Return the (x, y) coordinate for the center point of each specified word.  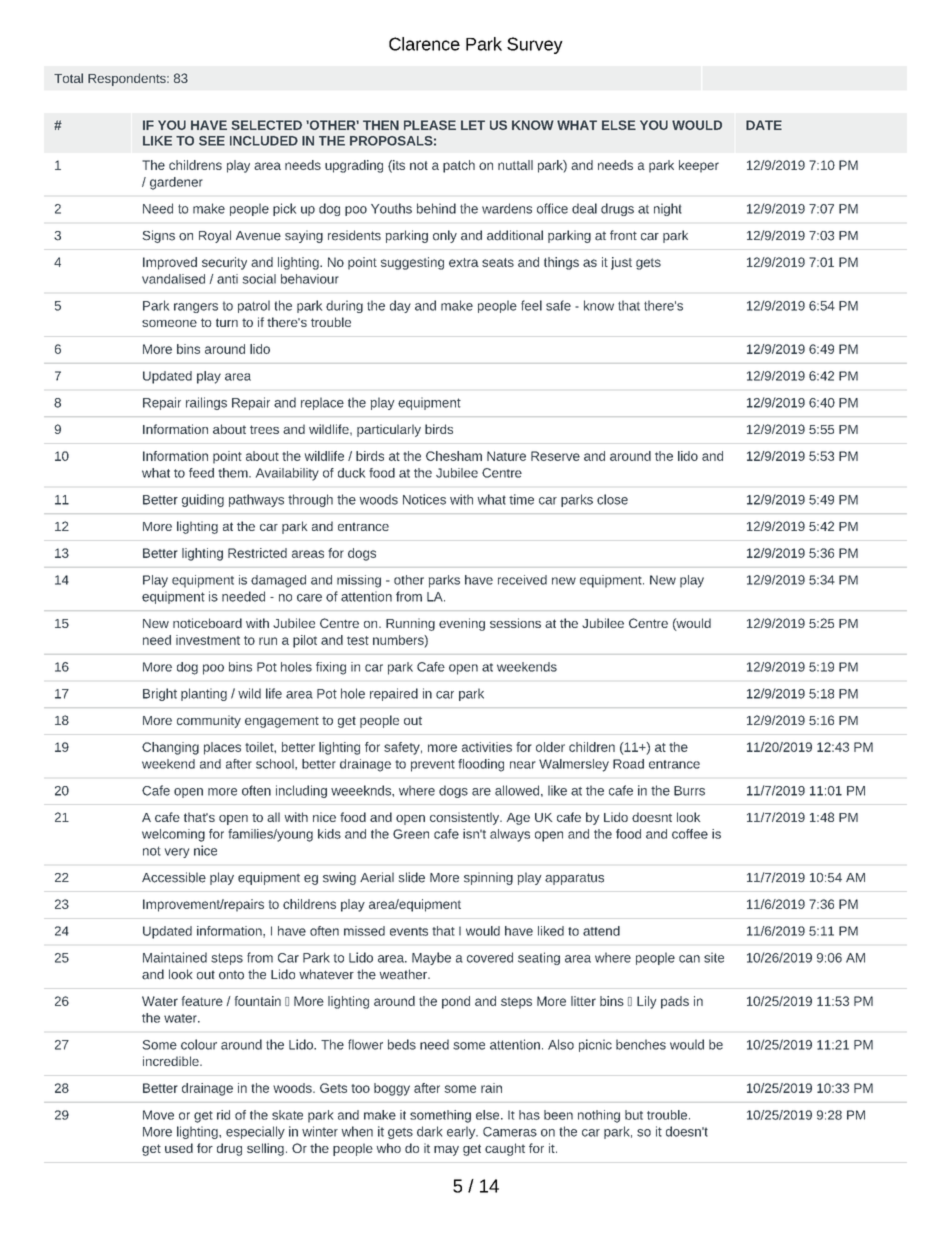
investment (208, 640)
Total (68, 78)
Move (158, 1115)
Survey (535, 45)
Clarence (424, 44)
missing (359, 581)
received (522, 580)
